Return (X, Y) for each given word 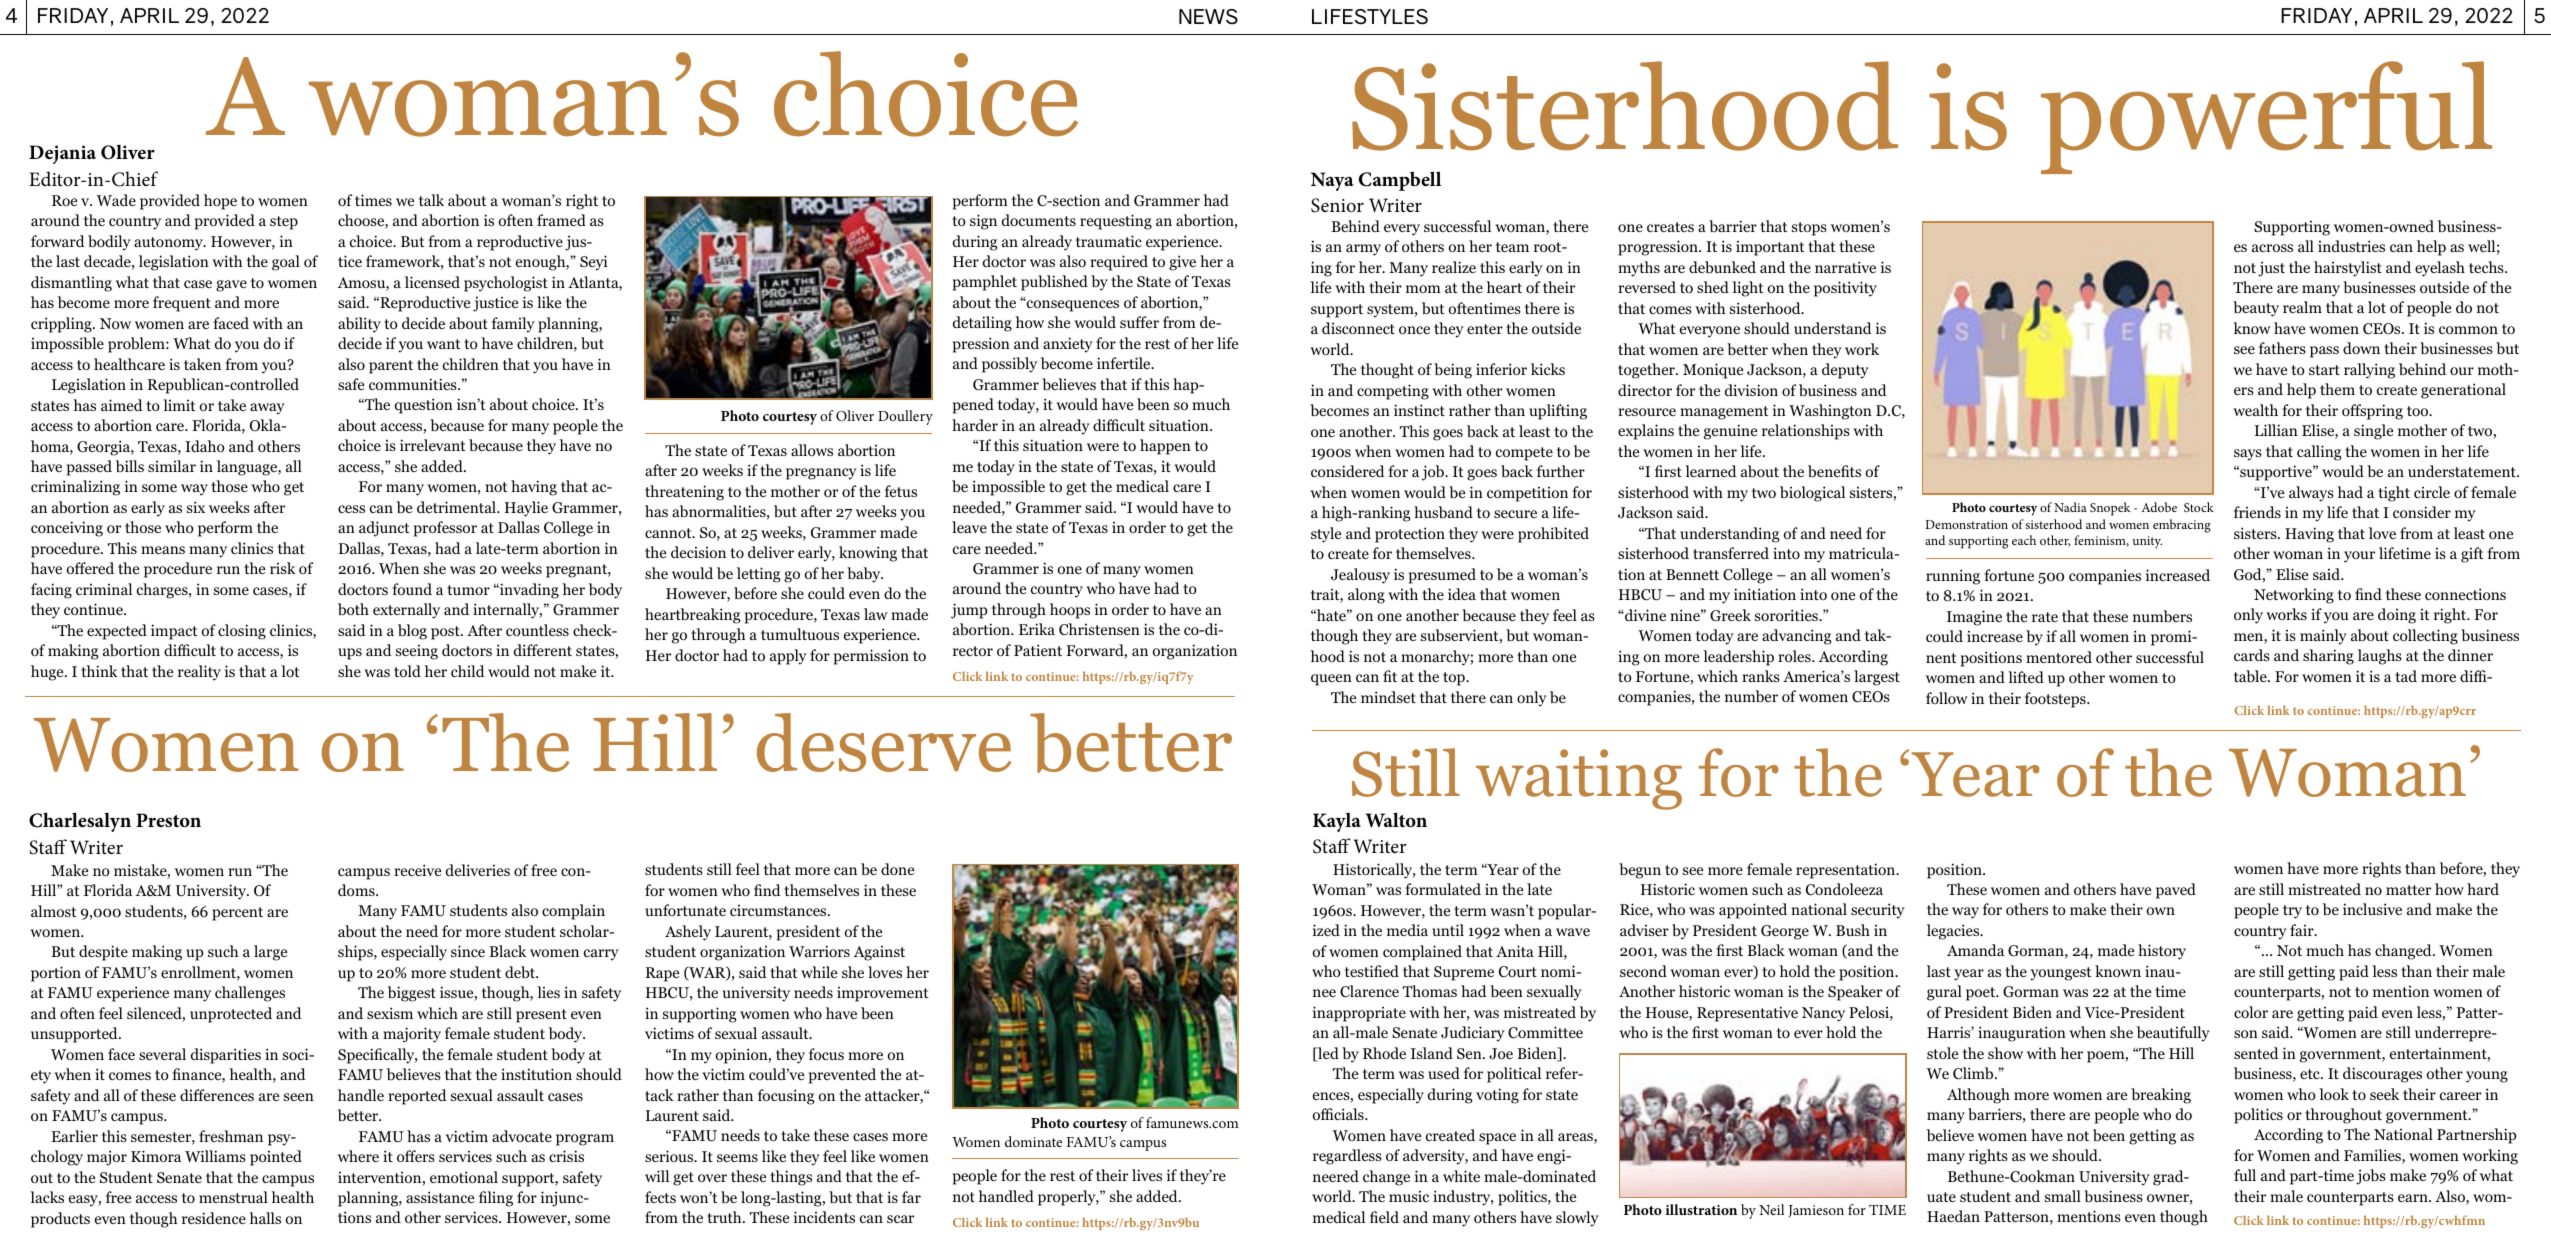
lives (1147, 1175)
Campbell (1400, 181)
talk (431, 200)
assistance (440, 1197)
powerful (2266, 117)
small (2063, 1196)
